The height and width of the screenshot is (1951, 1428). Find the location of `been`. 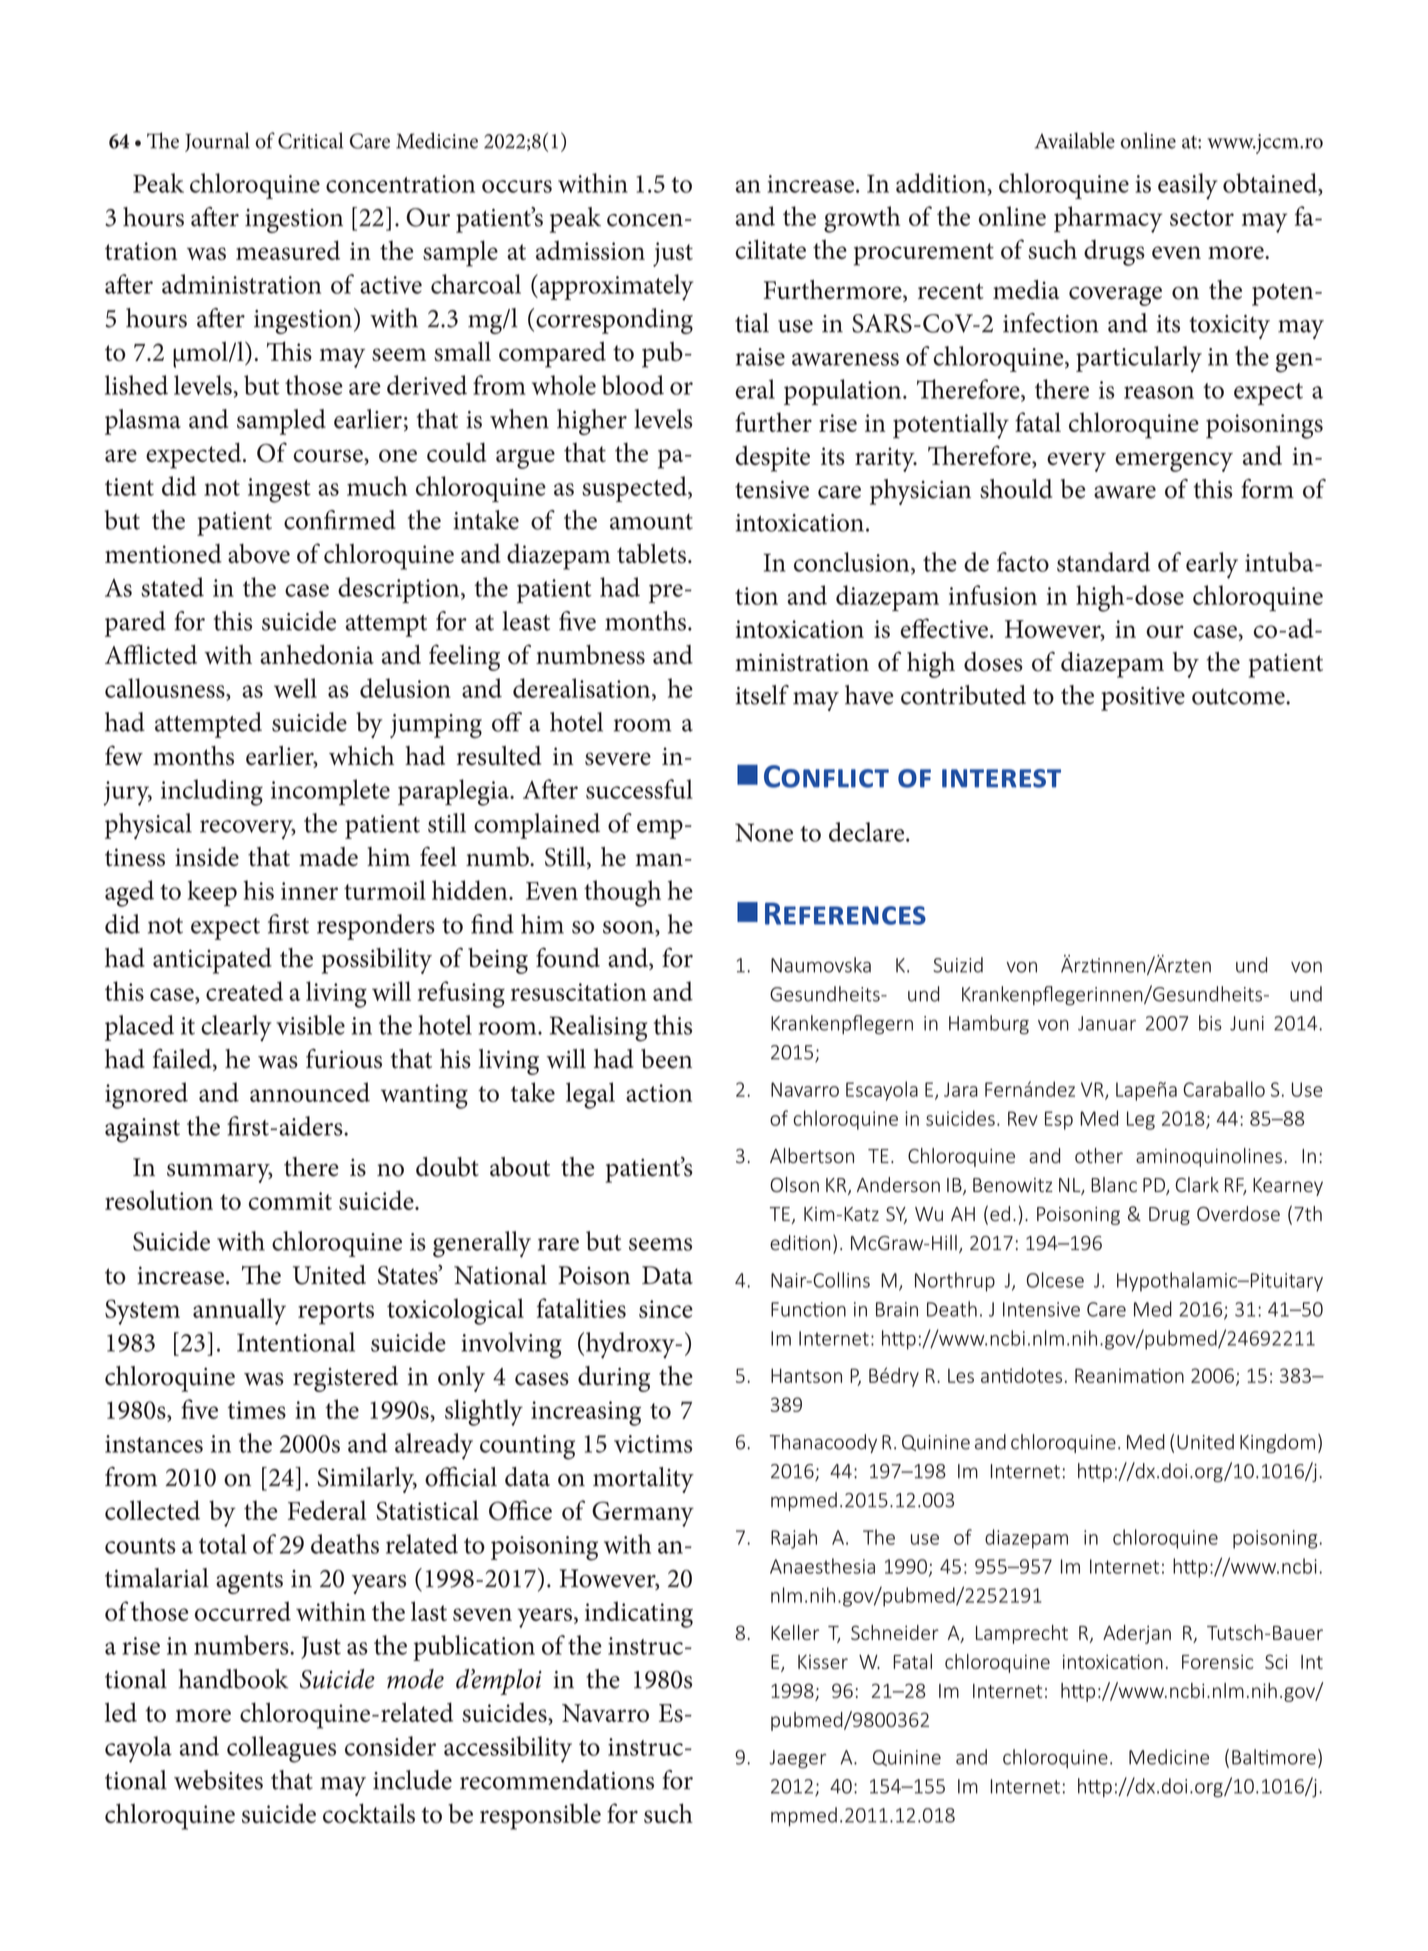

been is located at coordinates (666, 1059).
